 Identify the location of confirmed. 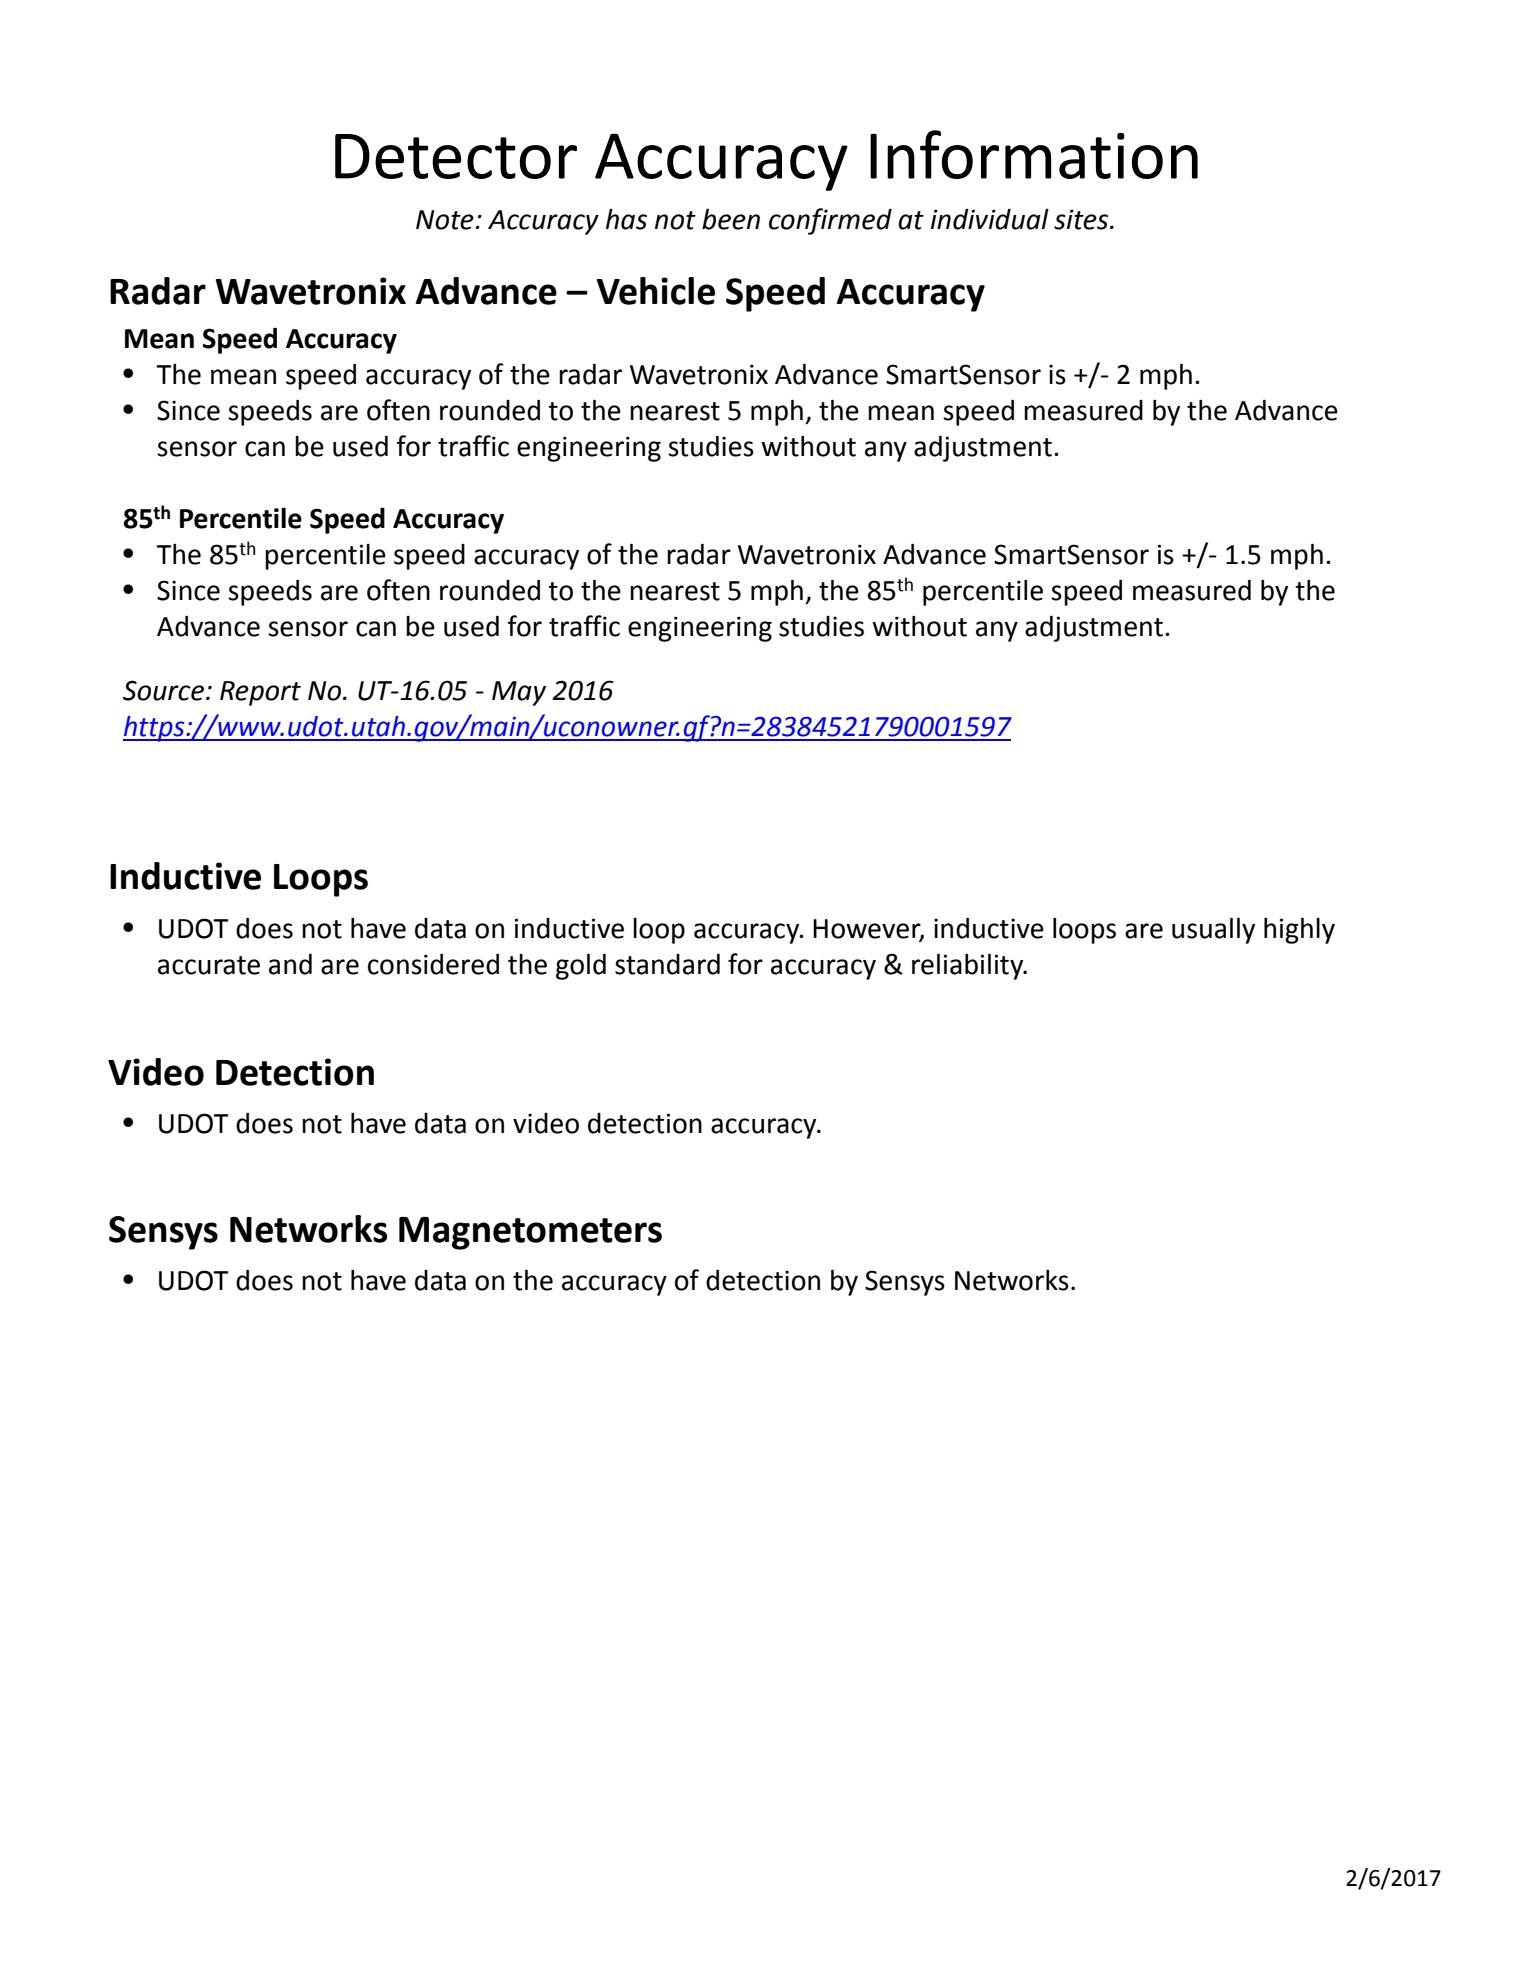
(830, 221).
